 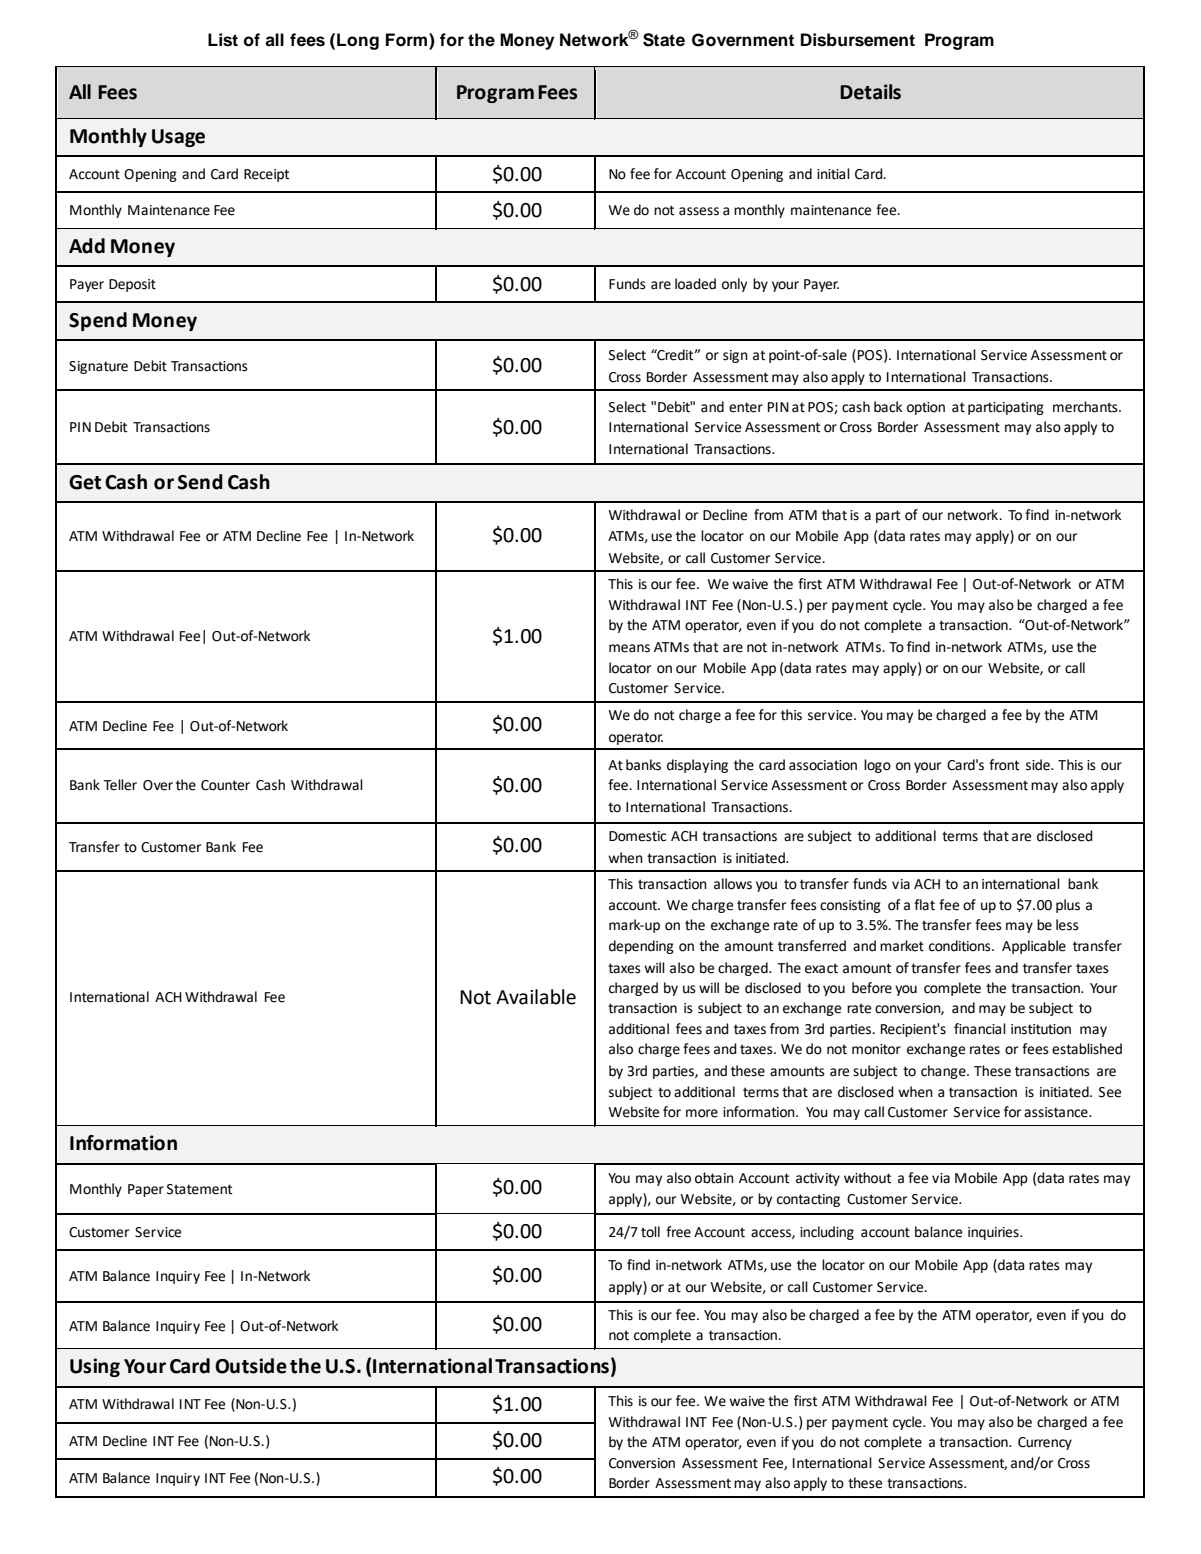 I want to click on Using, so click(x=95, y=1367).
